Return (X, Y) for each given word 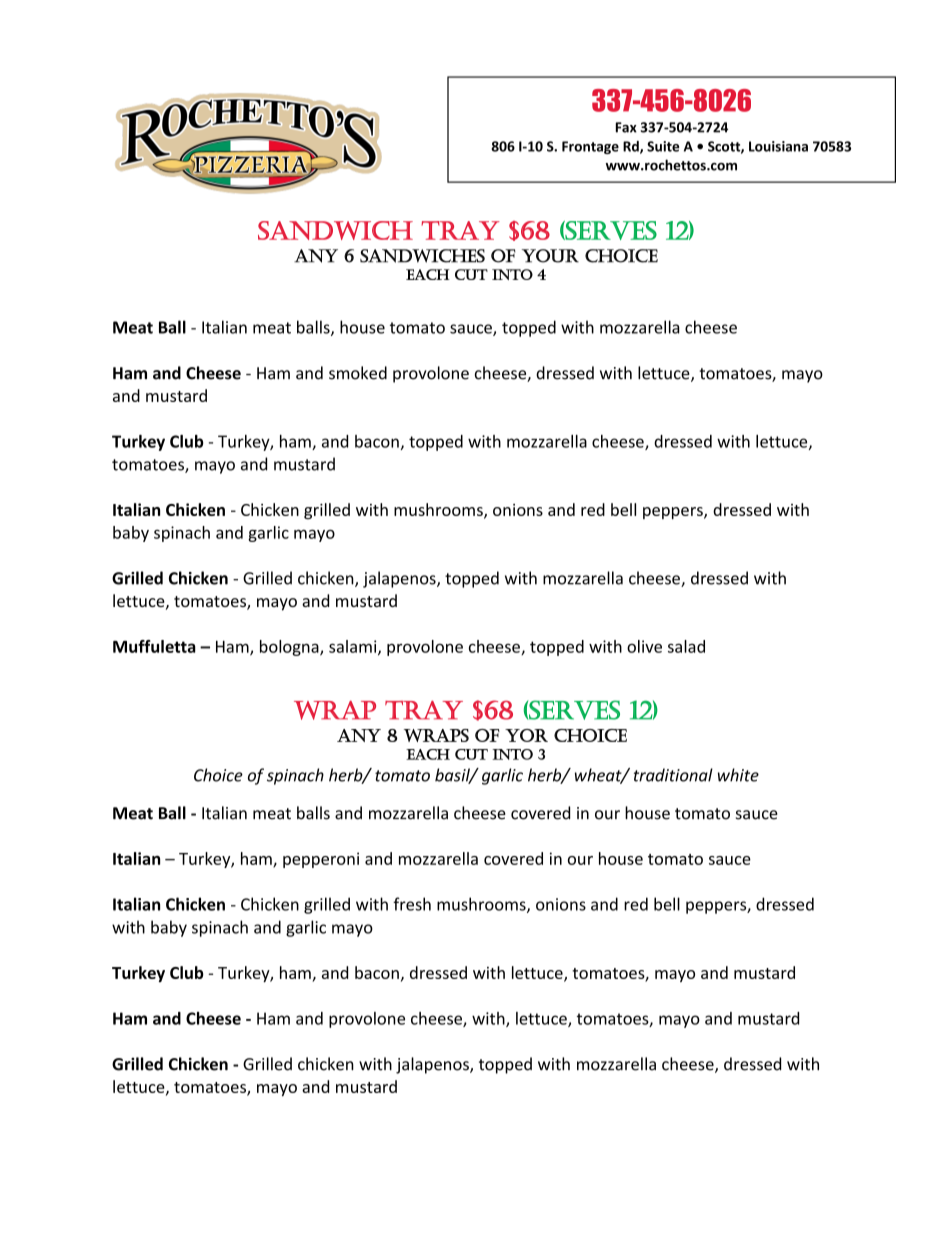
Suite (663, 146)
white (738, 775)
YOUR (550, 256)
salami (354, 647)
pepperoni (321, 860)
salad (686, 646)
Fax (626, 127)
